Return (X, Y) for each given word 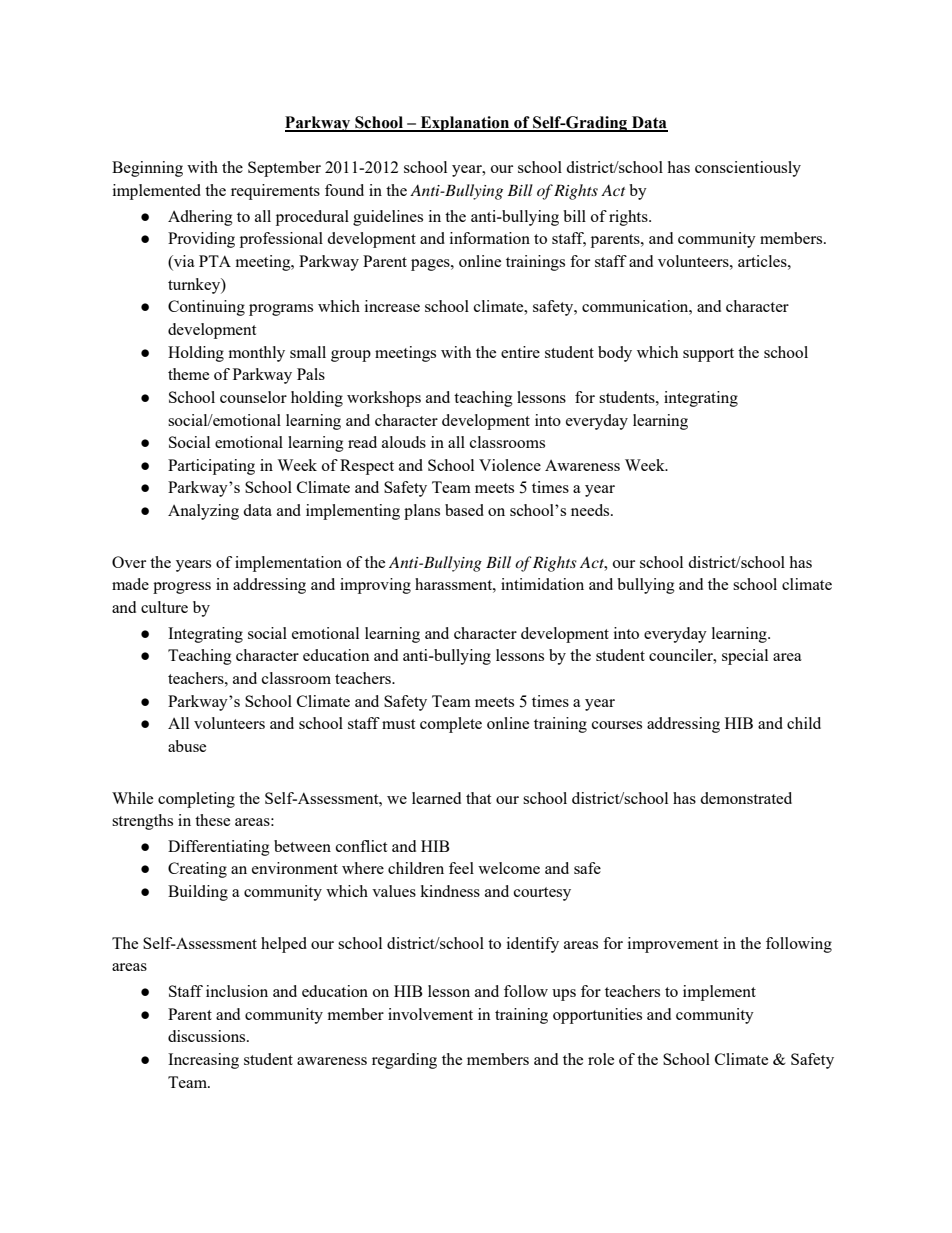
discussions (208, 1036)
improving (375, 586)
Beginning (147, 169)
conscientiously (748, 169)
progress (182, 588)
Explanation (465, 124)
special (745, 657)
